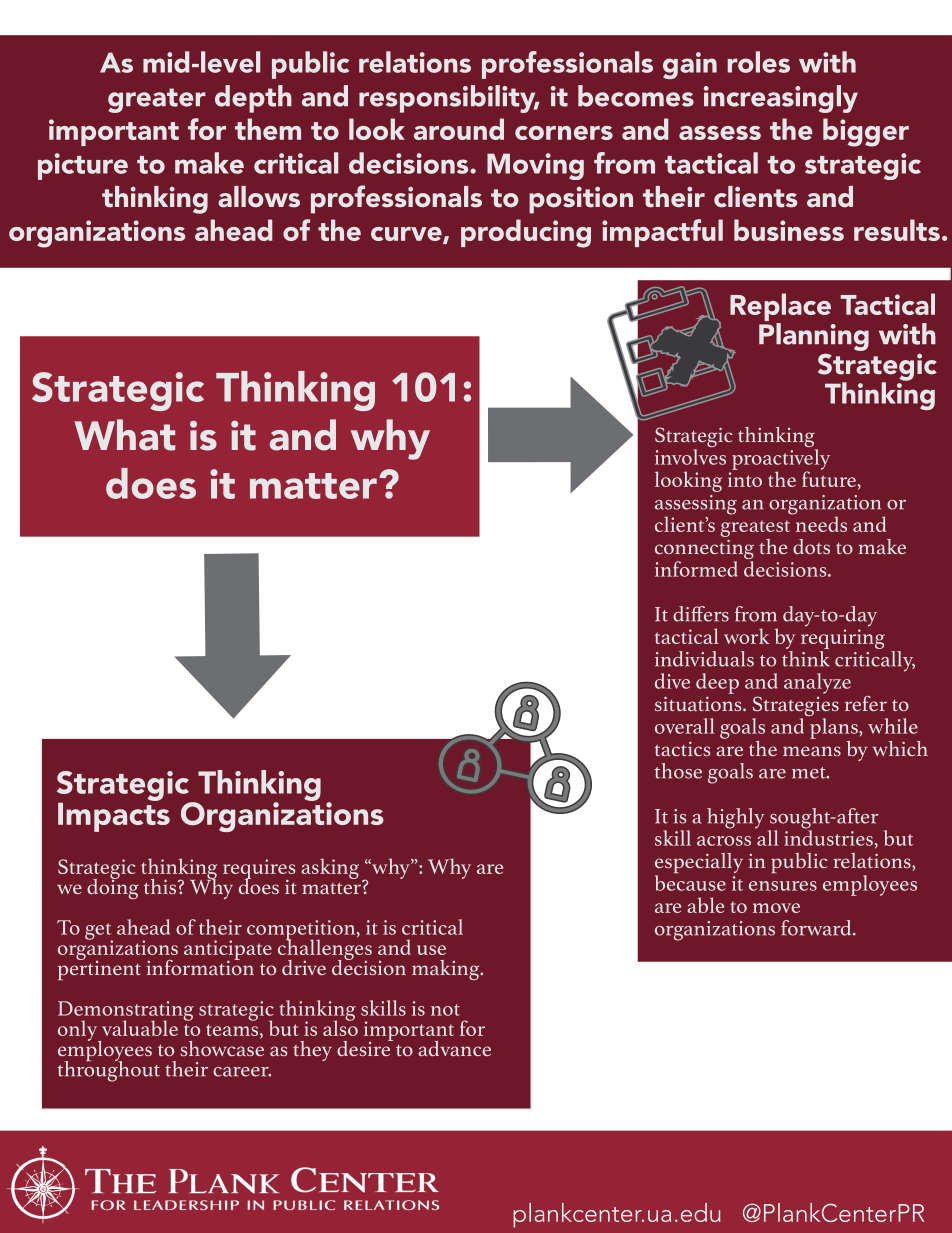  I want to click on greater, so click(157, 100).
